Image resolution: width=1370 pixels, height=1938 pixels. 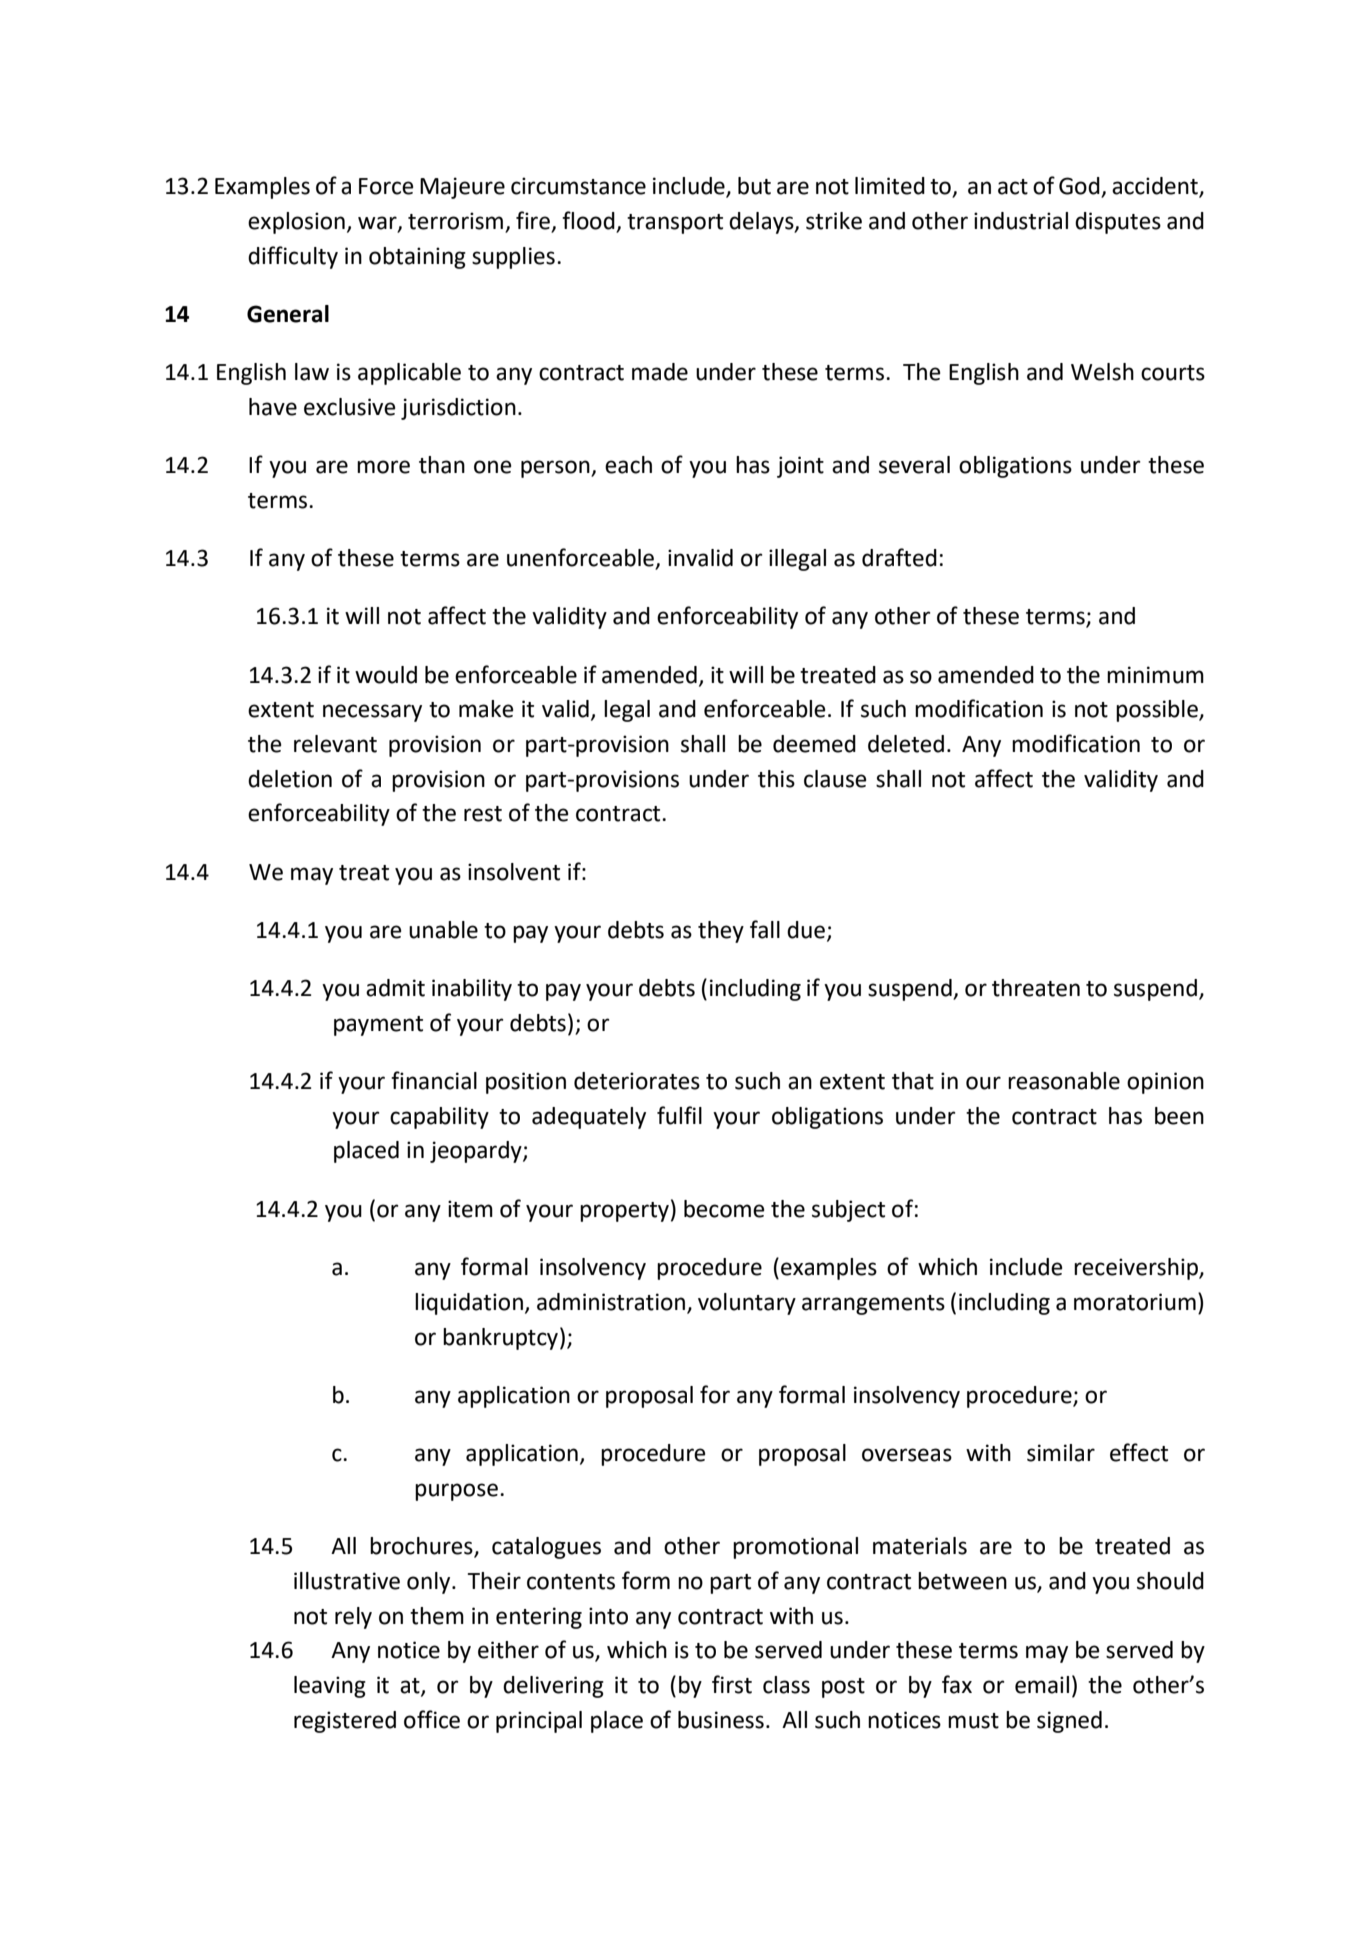 I want to click on disputes, so click(x=1118, y=223).
